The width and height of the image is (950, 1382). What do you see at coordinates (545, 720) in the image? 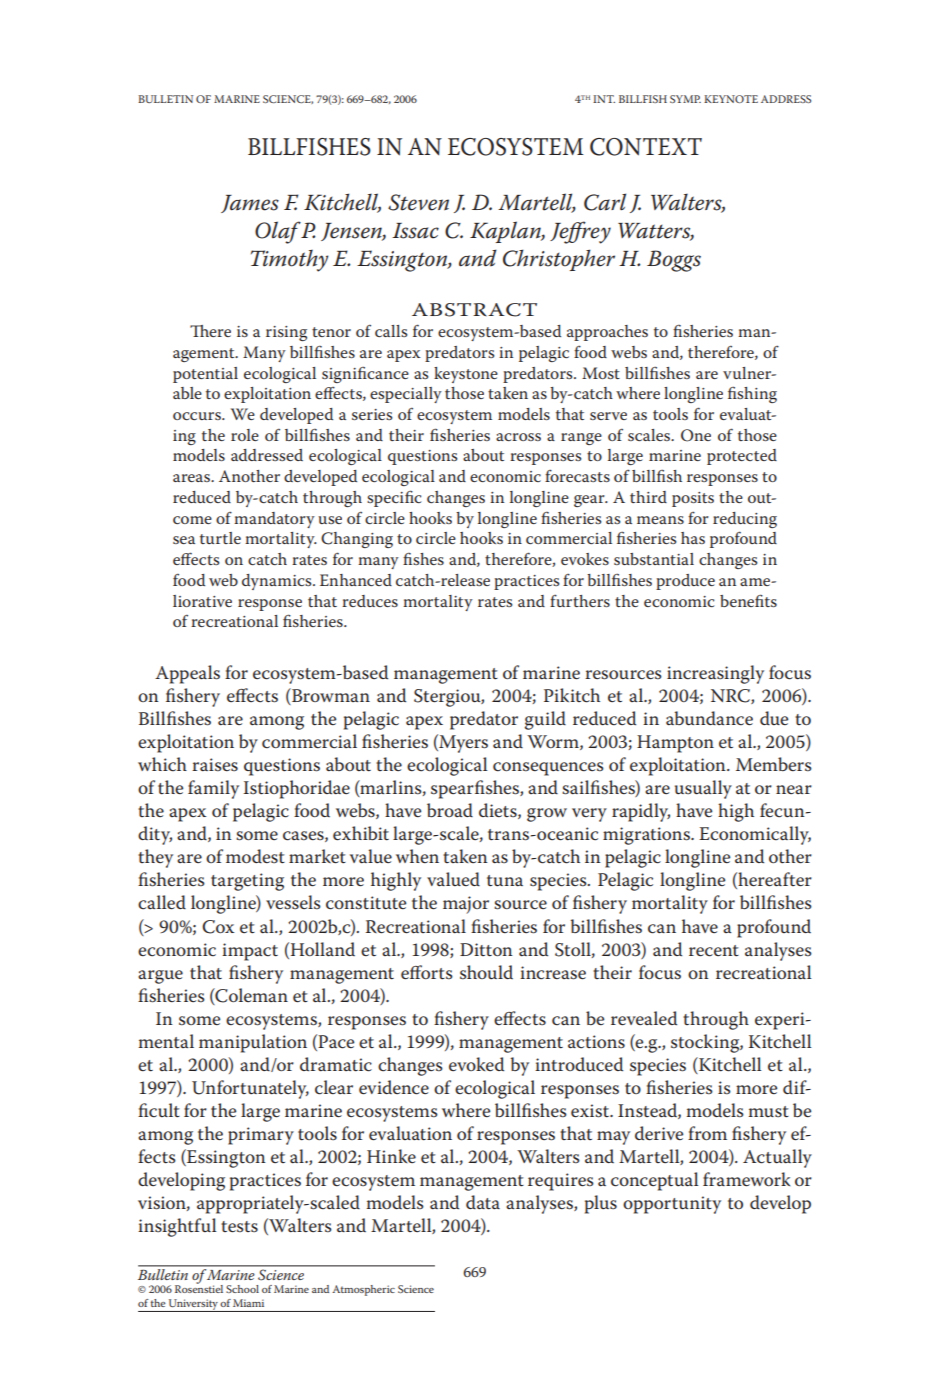
I see `guild` at bounding box center [545, 720].
